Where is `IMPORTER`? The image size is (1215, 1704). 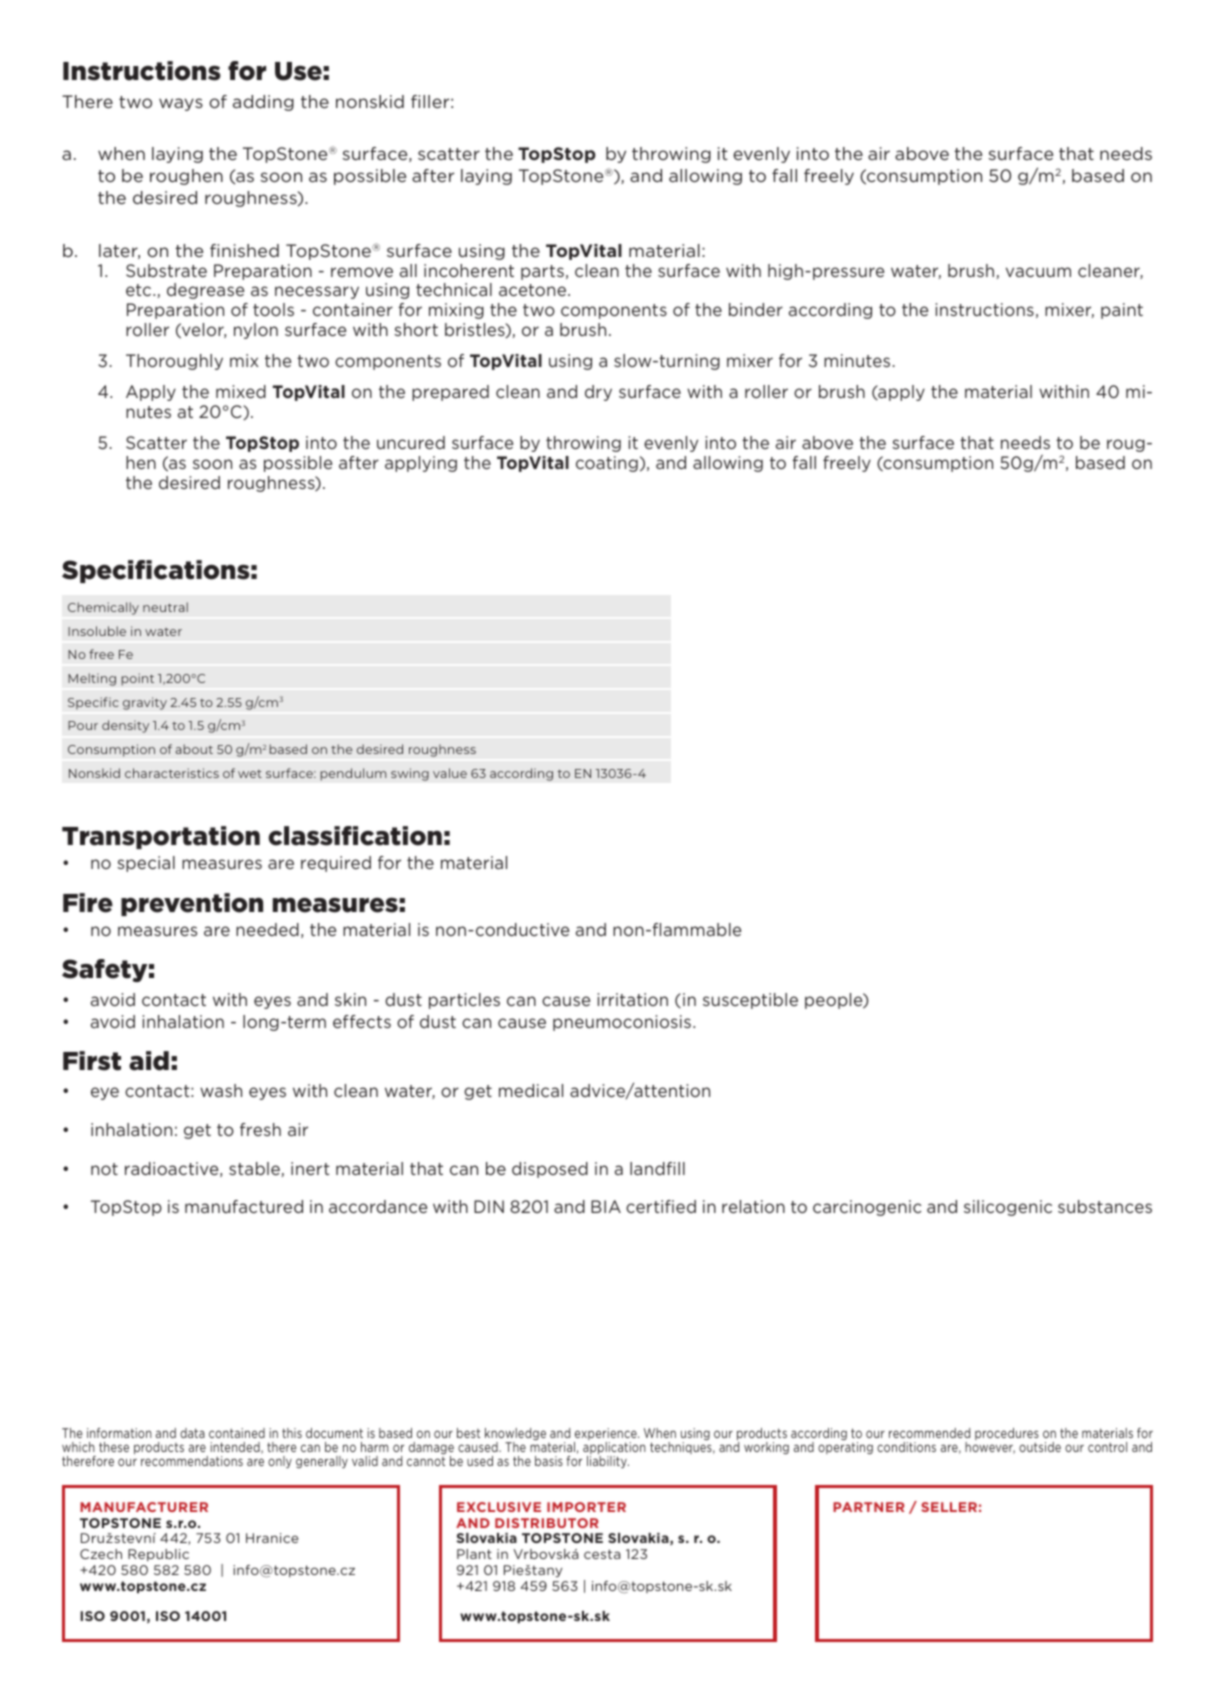 IMPORTER is located at coordinates (586, 1507).
